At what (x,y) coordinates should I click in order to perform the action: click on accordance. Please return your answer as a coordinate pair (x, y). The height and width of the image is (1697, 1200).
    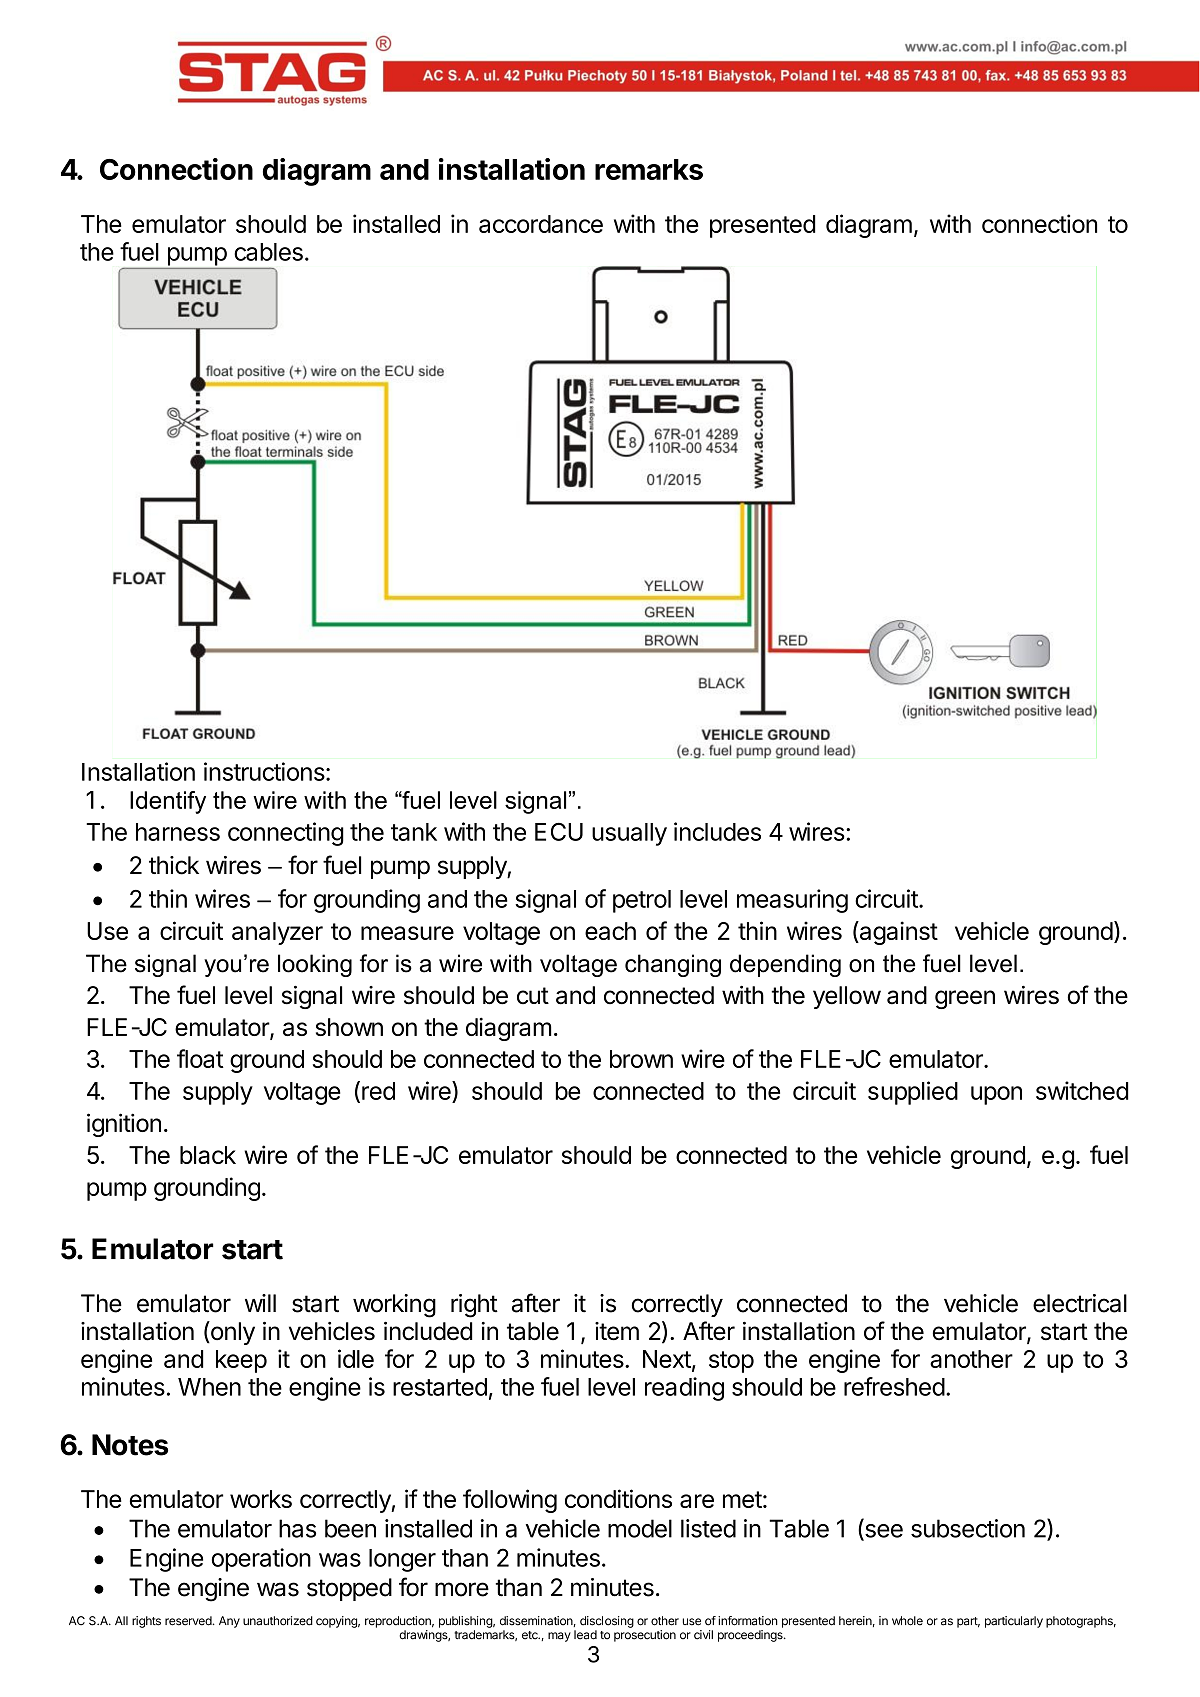
    Looking at the image, I should click on (541, 224).
